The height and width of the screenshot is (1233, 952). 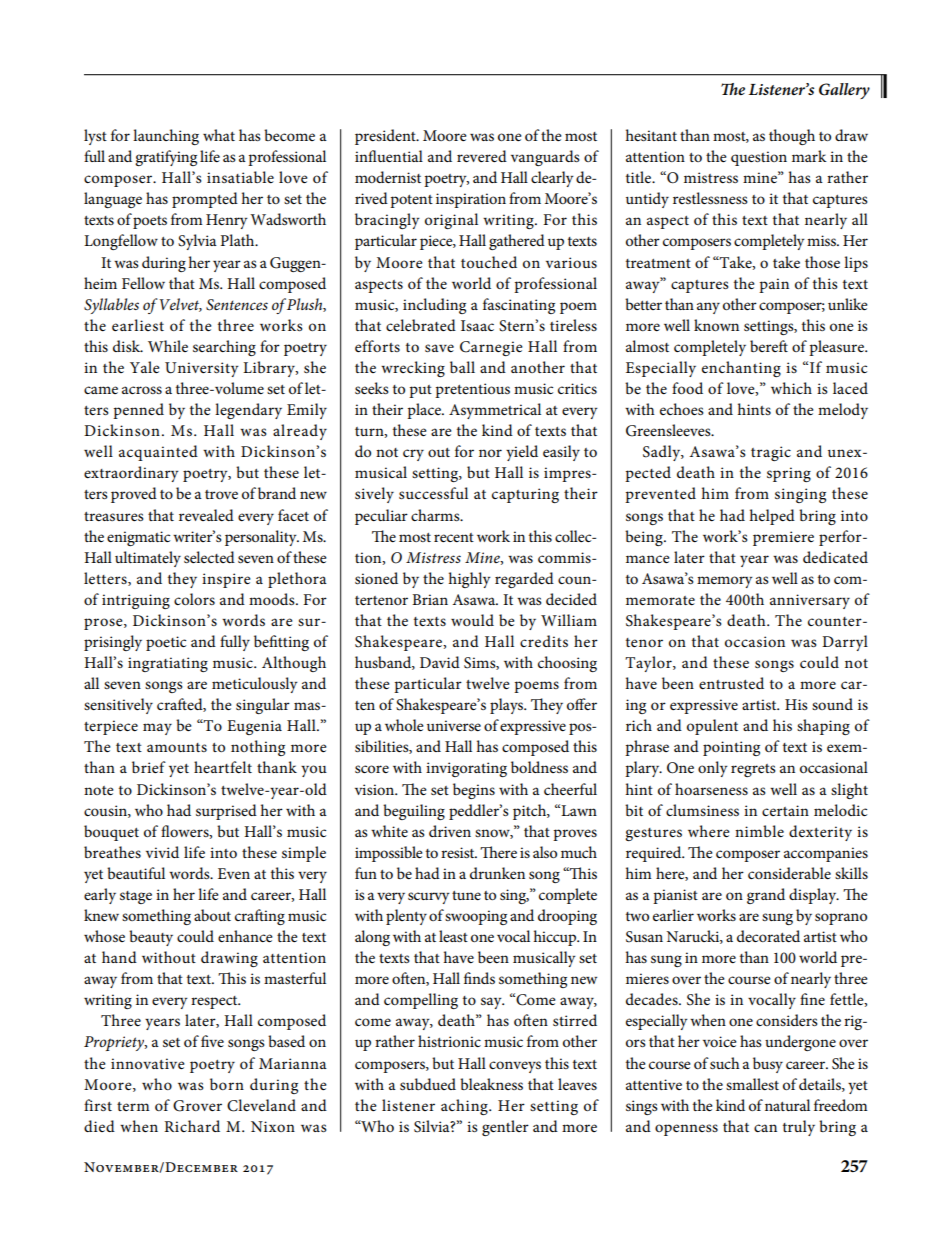 What do you see at coordinates (809, 156) in the screenshot?
I see `mark` at bounding box center [809, 156].
